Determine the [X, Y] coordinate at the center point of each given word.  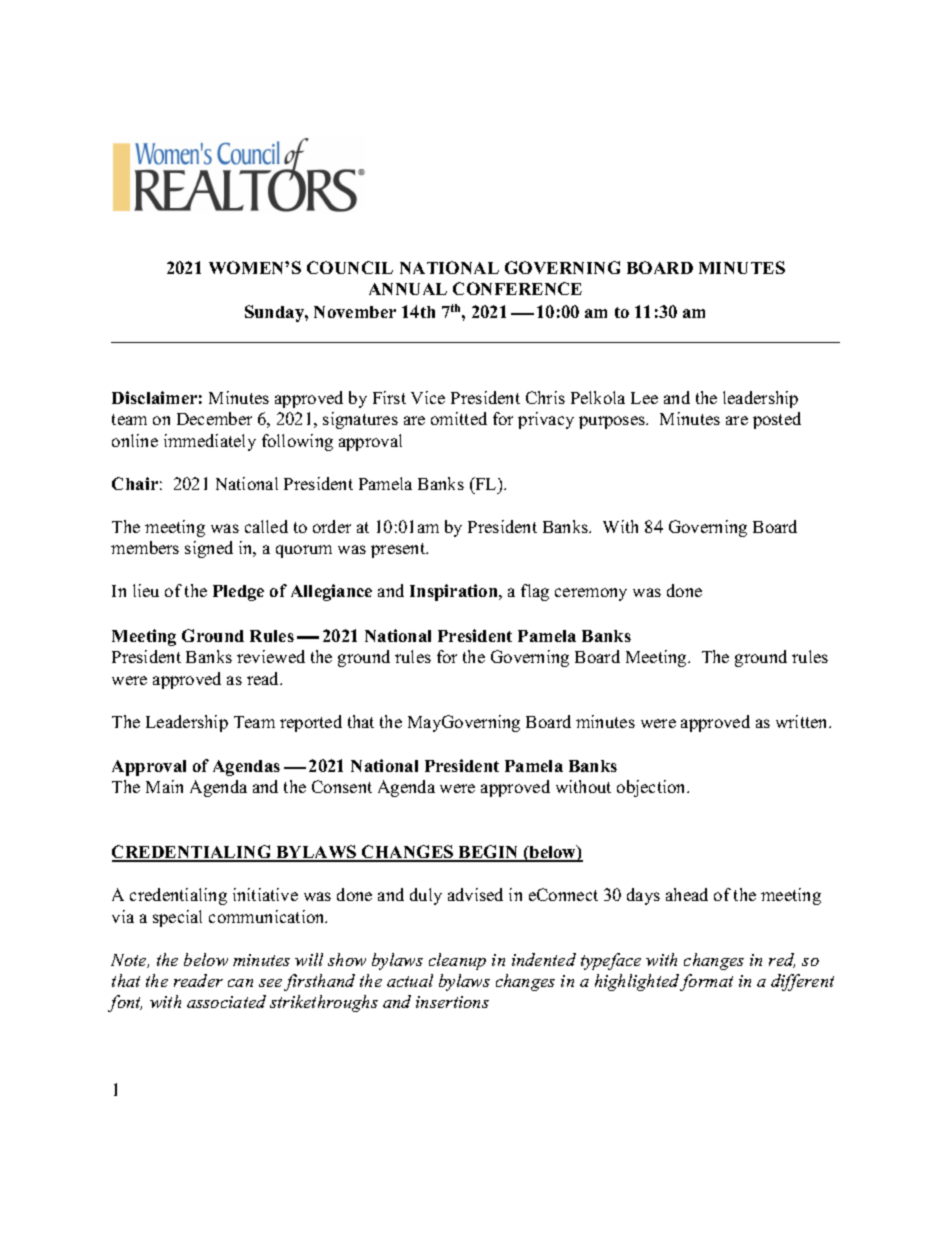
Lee [644, 398]
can [240, 983]
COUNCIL [350, 267]
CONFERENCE [517, 288]
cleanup [457, 961]
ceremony [591, 594]
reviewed [271, 656]
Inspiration [455, 592]
